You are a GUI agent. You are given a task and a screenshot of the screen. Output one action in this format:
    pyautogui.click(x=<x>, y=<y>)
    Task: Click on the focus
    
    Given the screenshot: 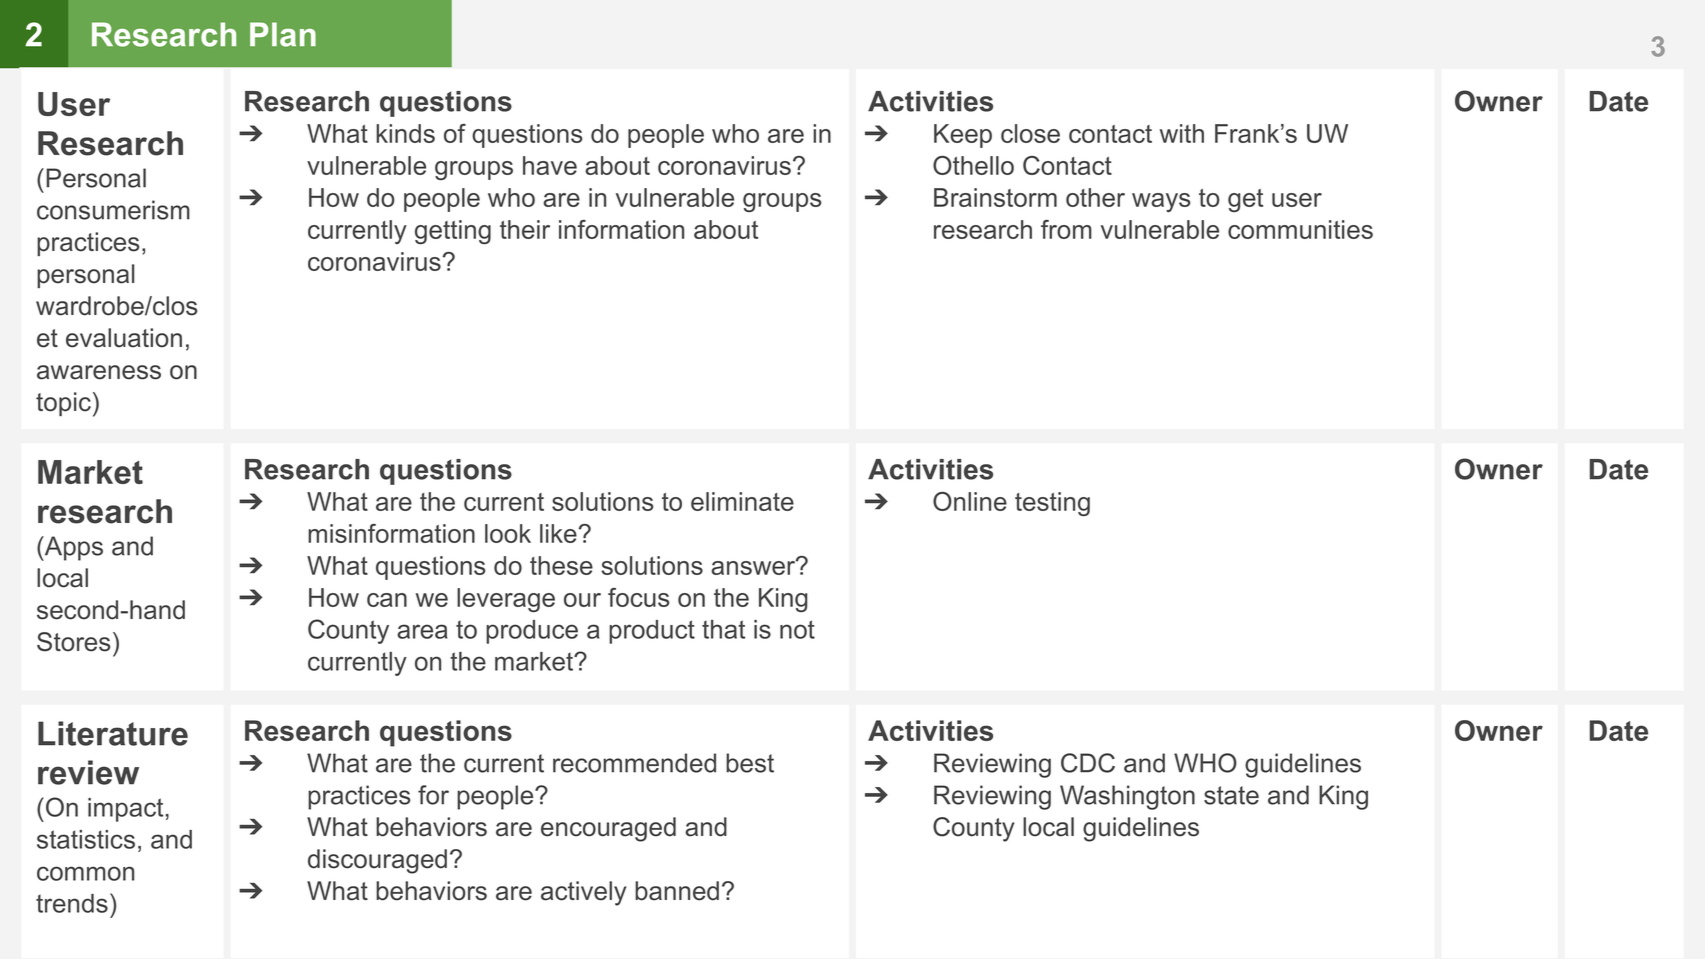 What is the action you would take?
    pyautogui.click(x=639, y=597)
